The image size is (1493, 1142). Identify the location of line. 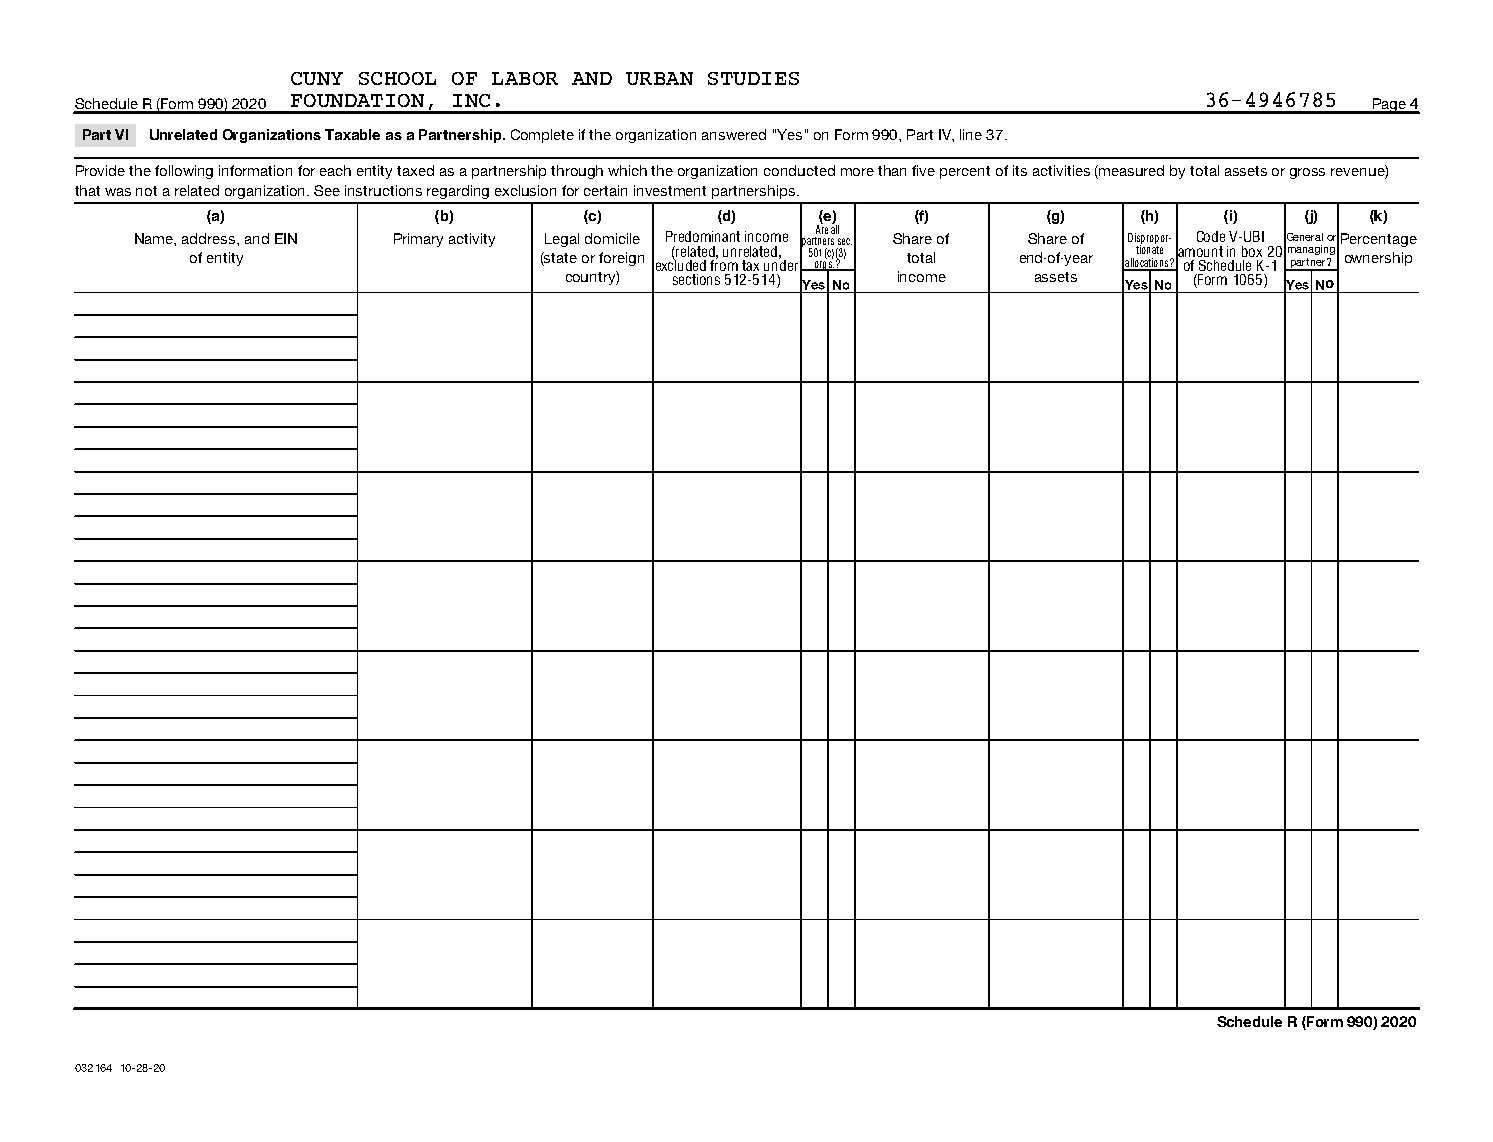
(971, 134).
